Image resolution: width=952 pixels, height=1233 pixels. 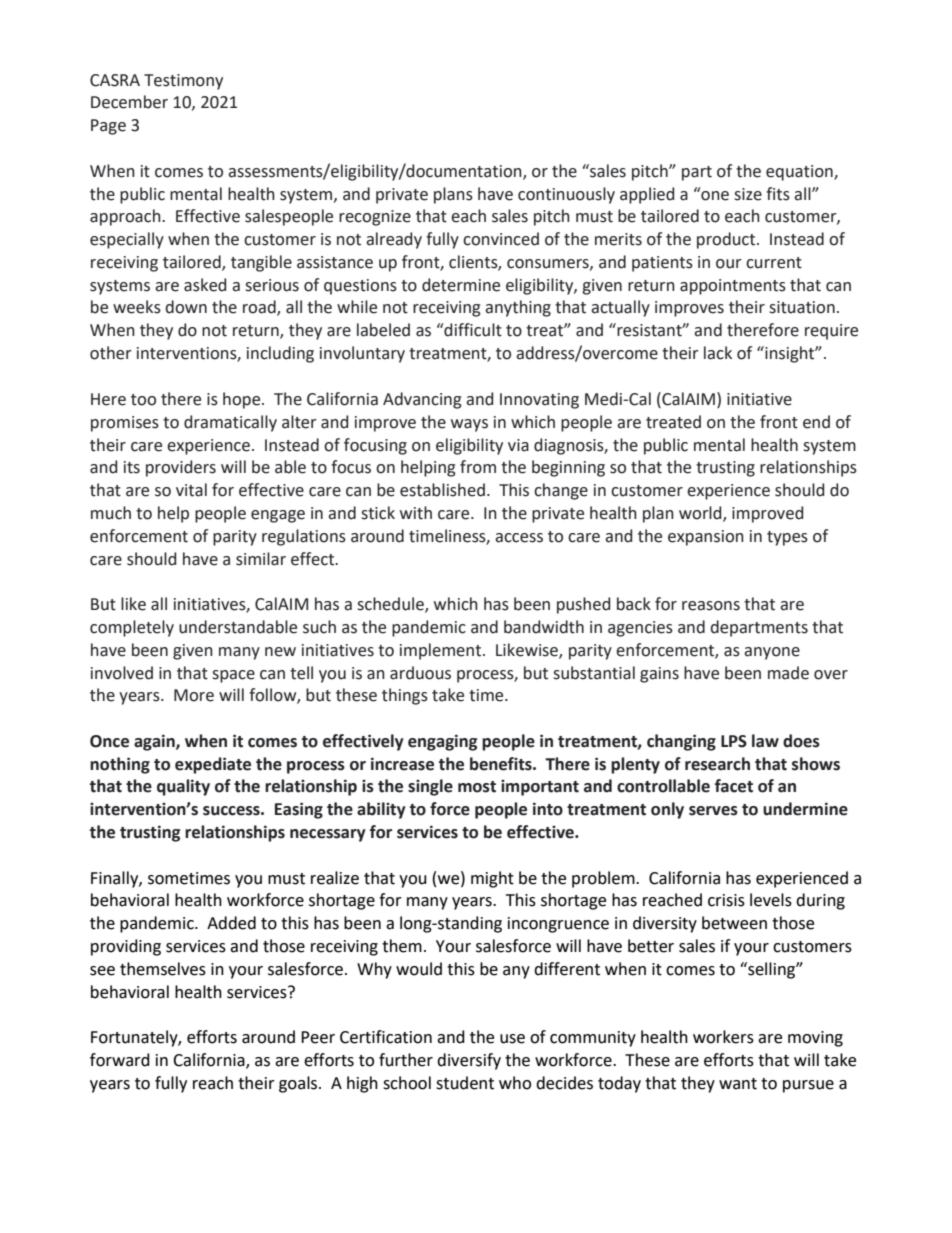 I want to click on LPS, so click(x=734, y=741).
